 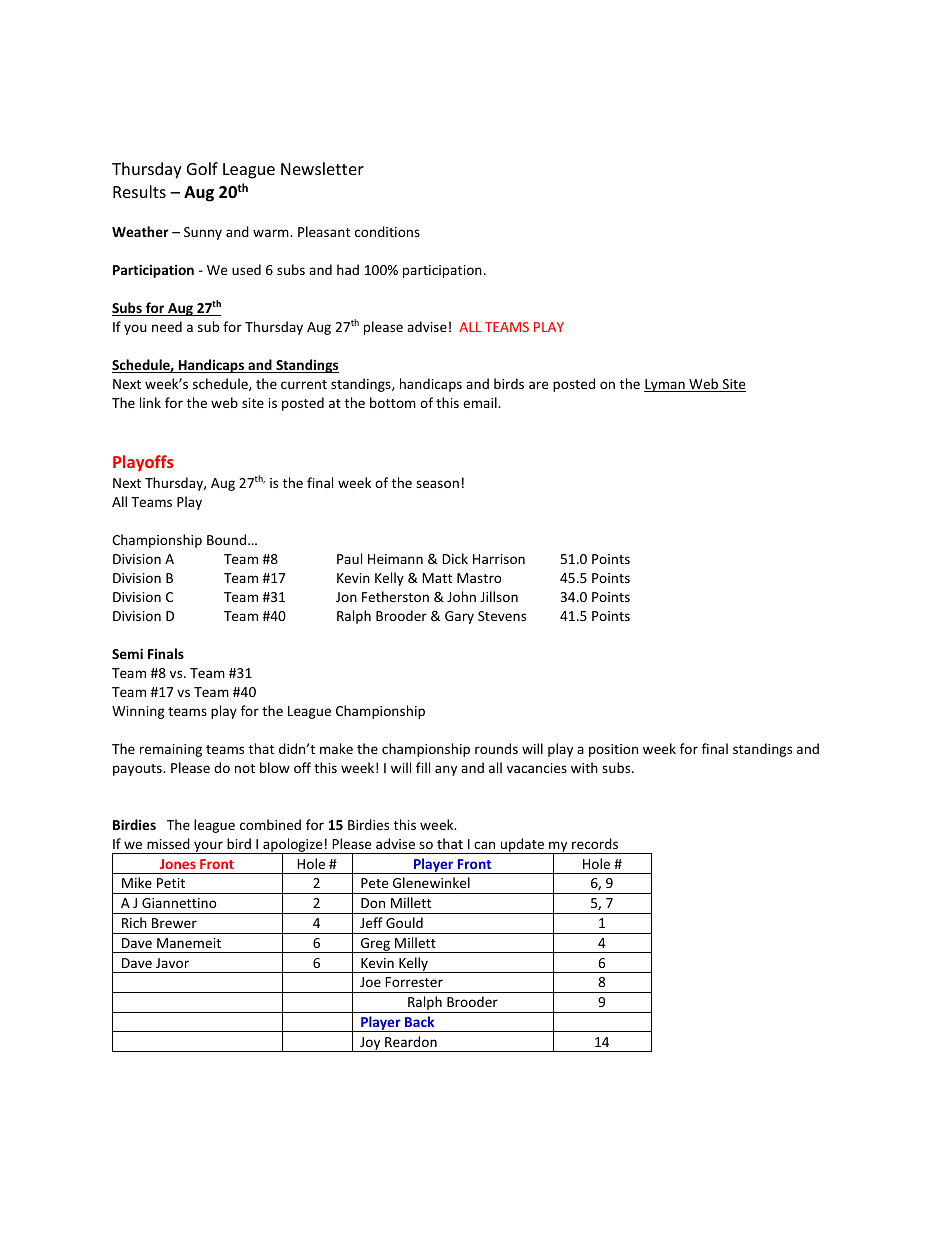 What do you see at coordinates (538, 385) in the screenshot?
I see `are` at bounding box center [538, 385].
